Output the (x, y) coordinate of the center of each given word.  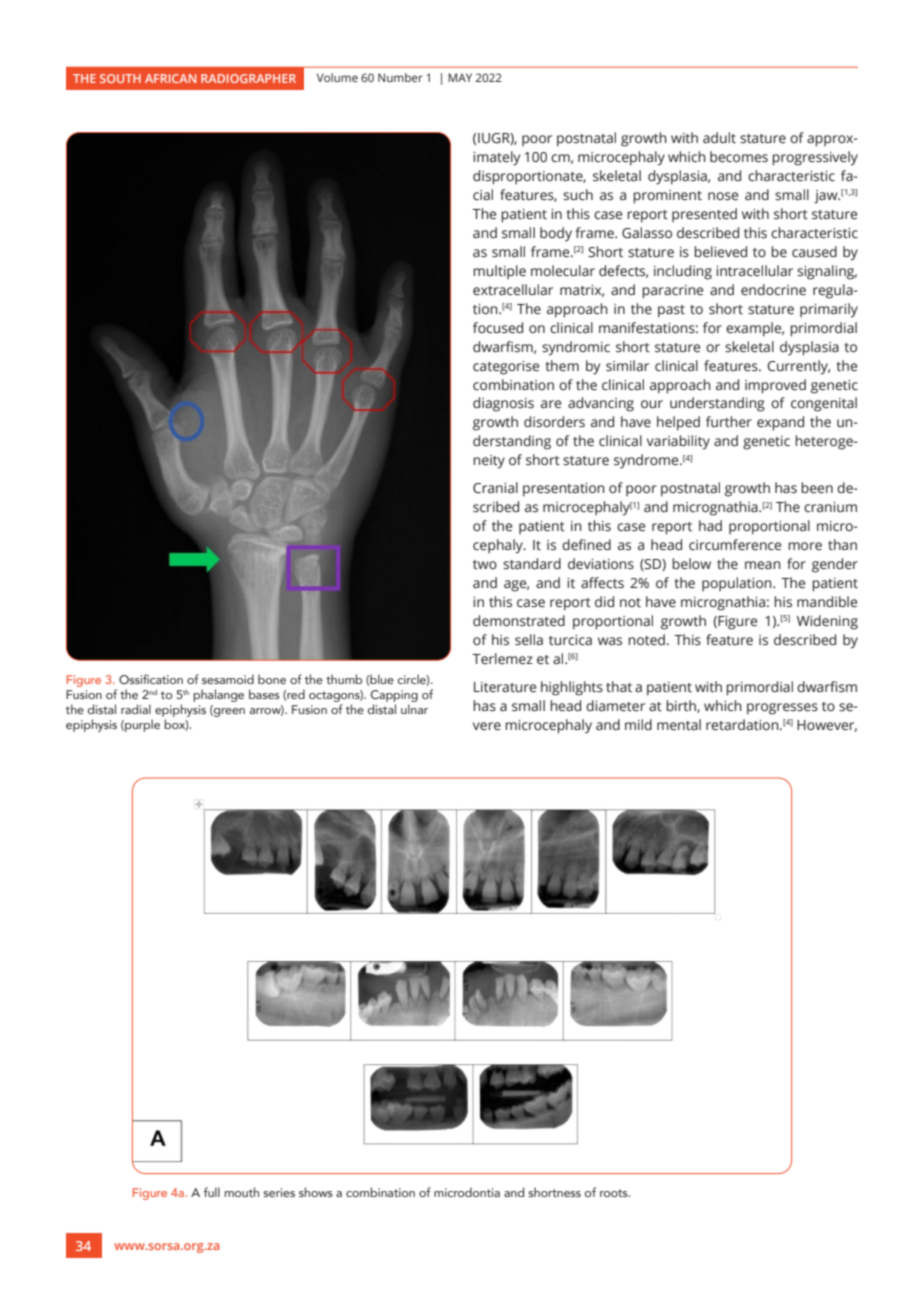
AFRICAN (170, 78)
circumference (735, 545)
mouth (242, 1192)
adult (719, 138)
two (485, 564)
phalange (218, 695)
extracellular (513, 290)
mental (679, 725)
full (211, 1192)
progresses (782, 709)
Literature (505, 687)
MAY (460, 77)
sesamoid (228, 679)
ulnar (414, 709)
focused (498, 328)
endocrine (773, 290)
